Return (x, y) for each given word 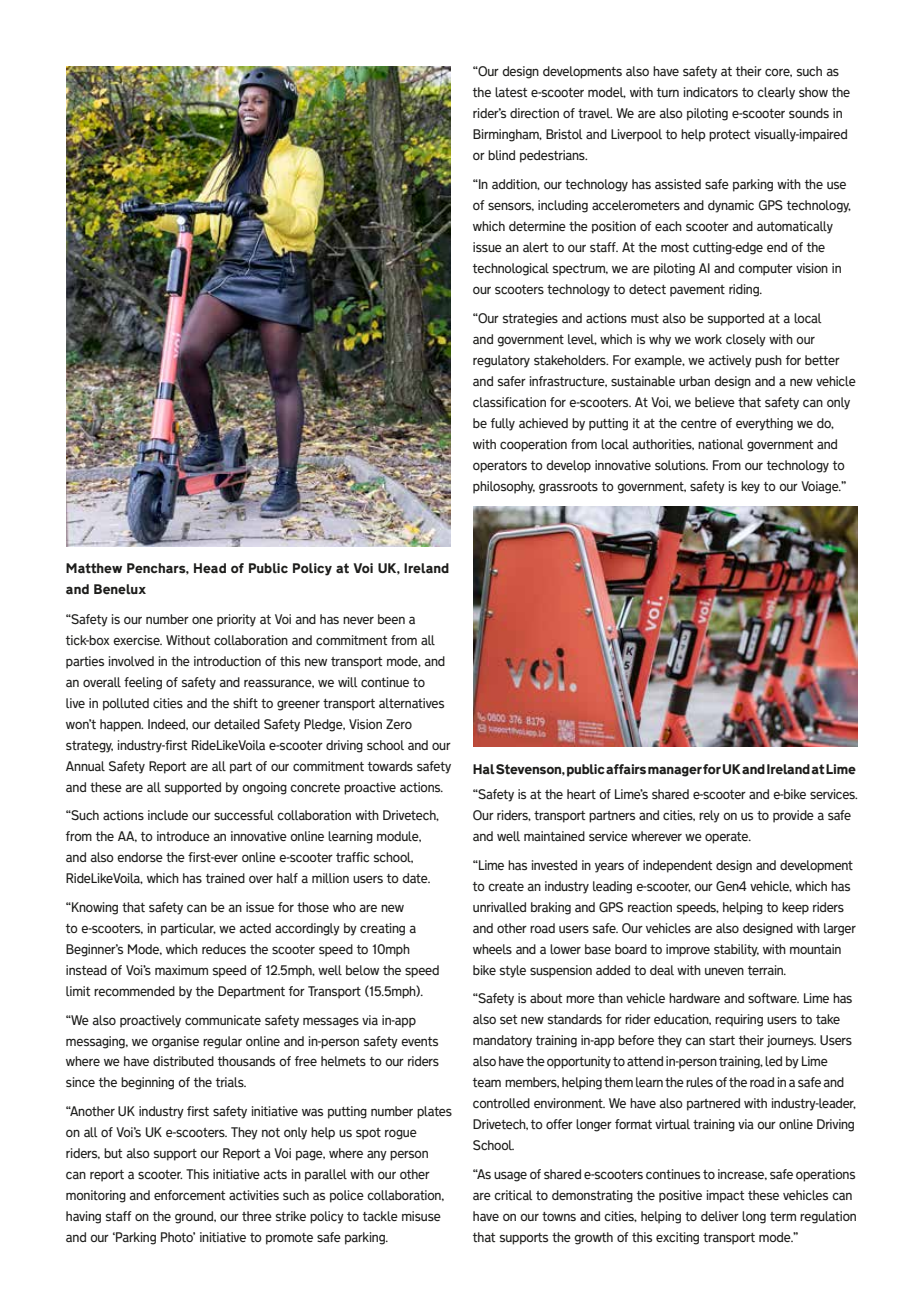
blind (501, 155)
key (750, 487)
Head (210, 568)
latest (511, 92)
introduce (183, 836)
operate (728, 838)
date (416, 878)
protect (729, 136)
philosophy (504, 487)
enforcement (189, 1195)
